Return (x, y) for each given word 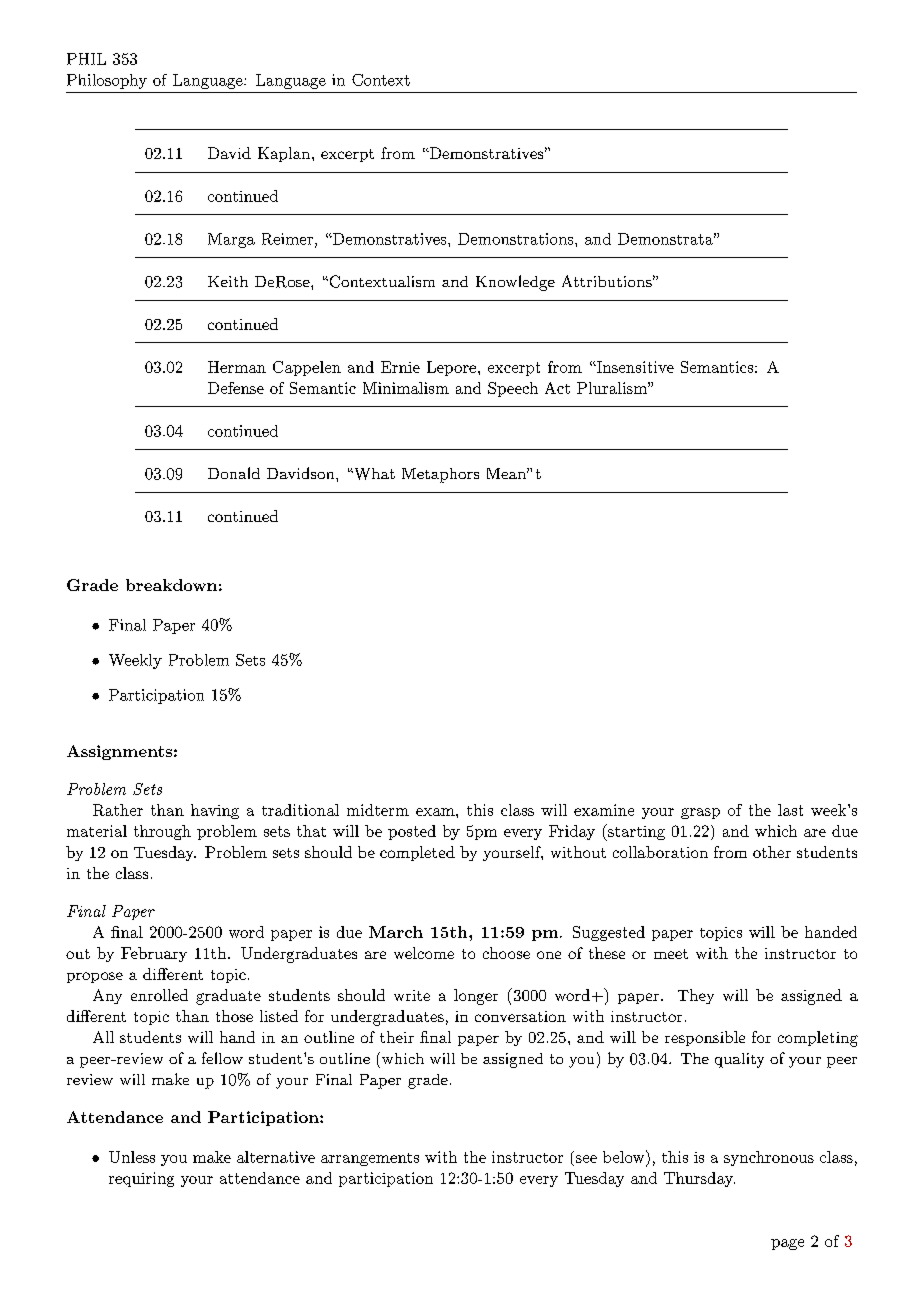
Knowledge (515, 283)
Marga (231, 240)
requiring (141, 1179)
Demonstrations (517, 239)
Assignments (119, 752)
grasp (700, 813)
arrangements (370, 1159)
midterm (378, 810)
